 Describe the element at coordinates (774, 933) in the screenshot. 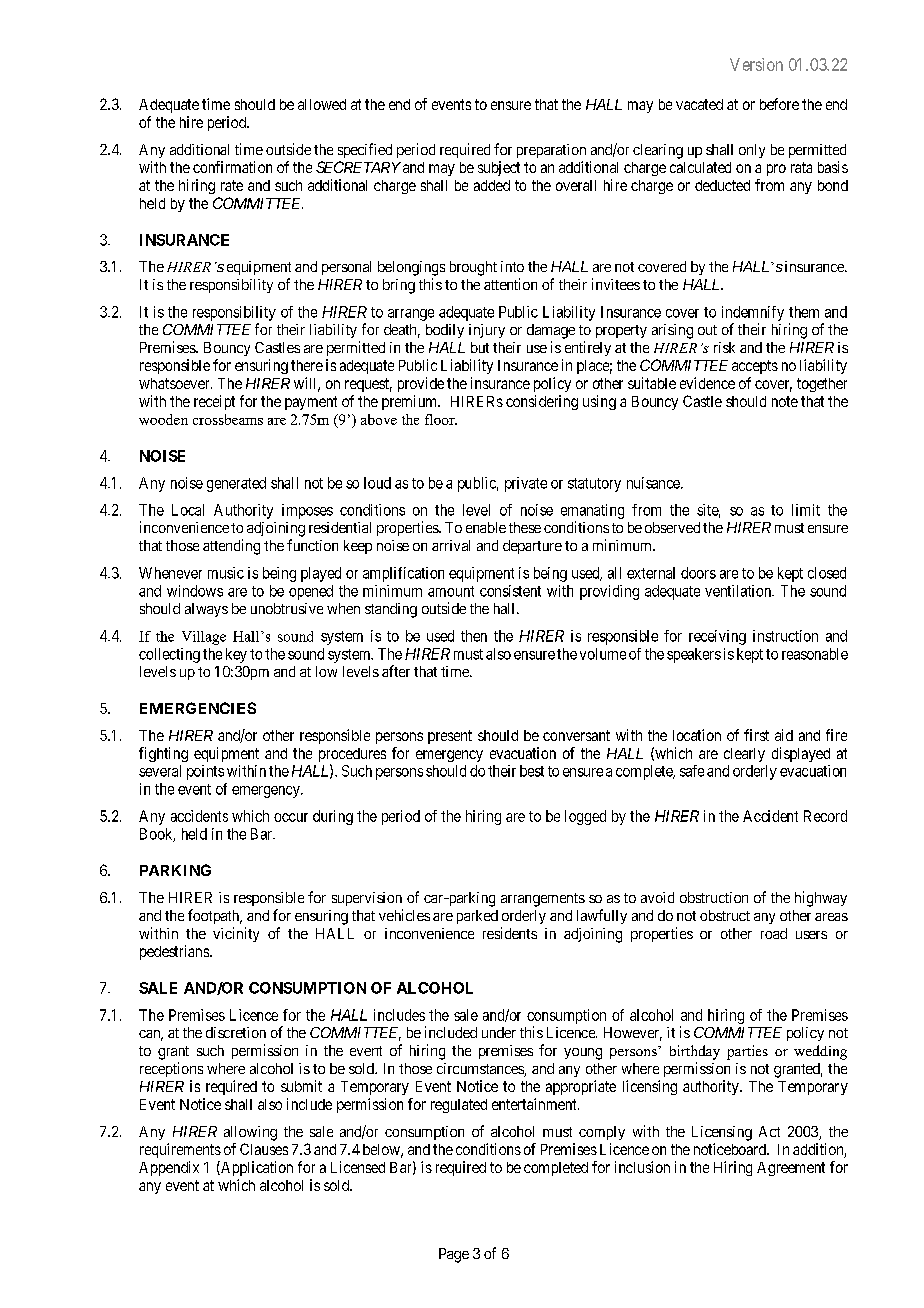

I see `road` at that location.
